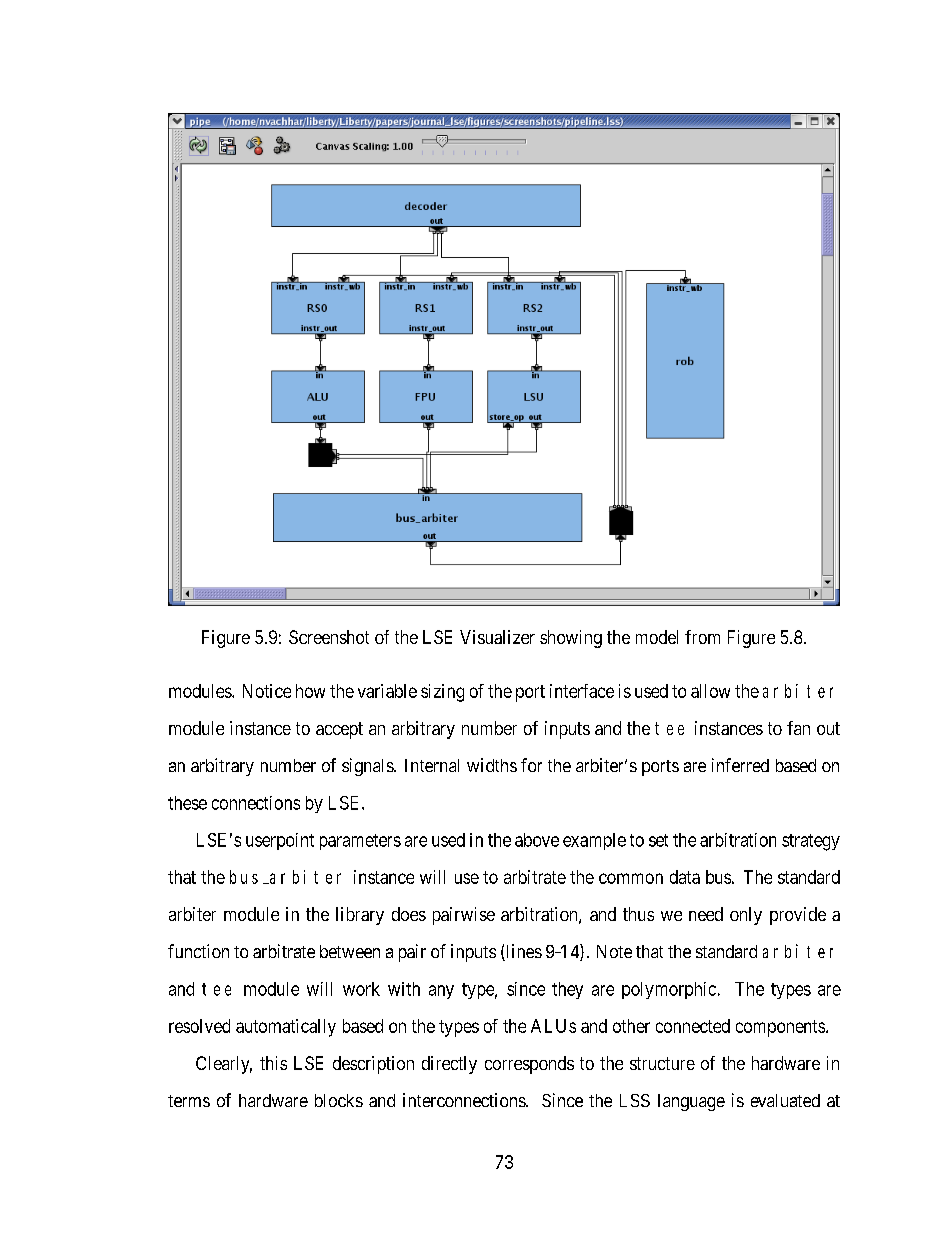 This document has width=952, height=1233. I want to click on only, so click(746, 916).
